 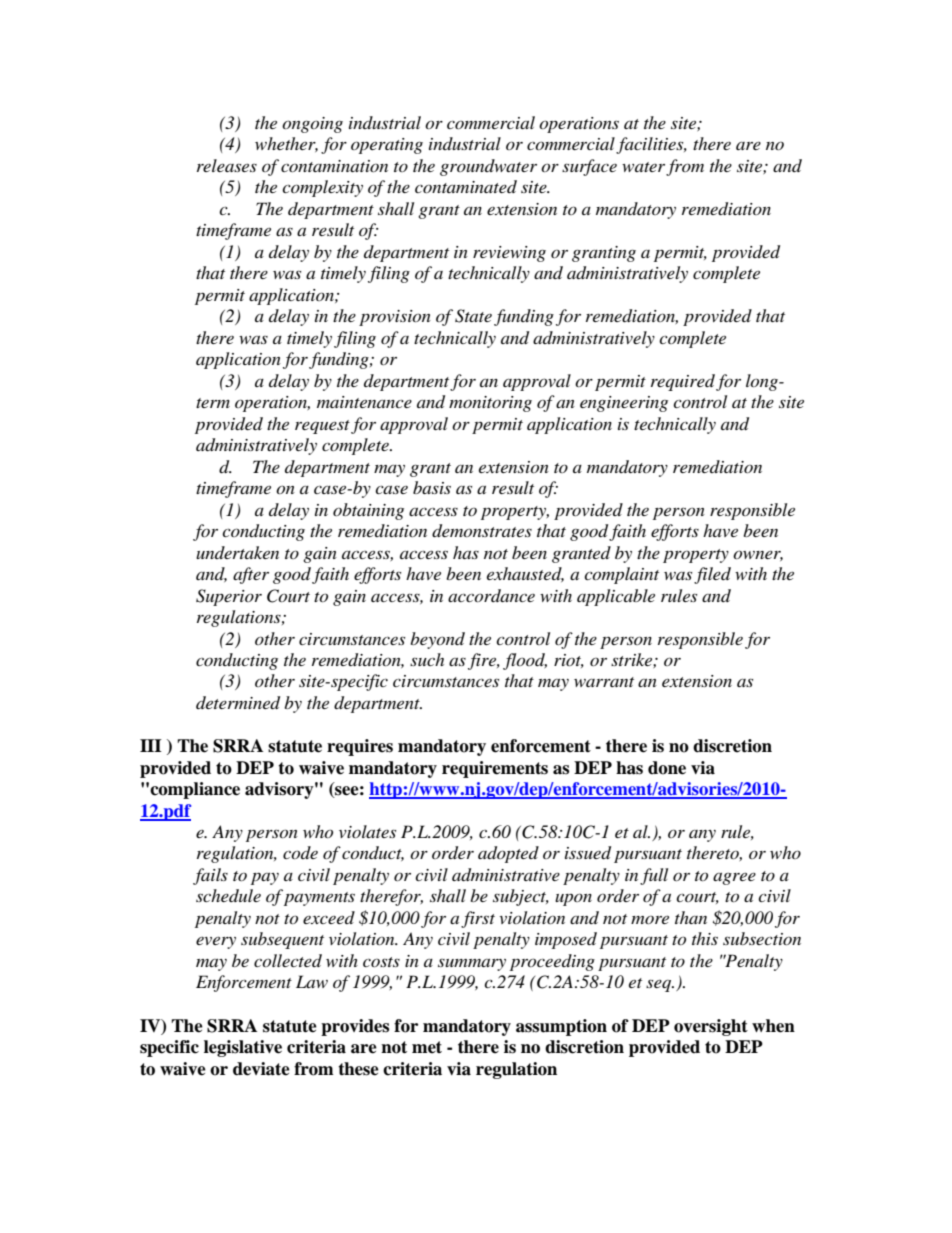 I want to click on request, so click(x=322, y=427).
